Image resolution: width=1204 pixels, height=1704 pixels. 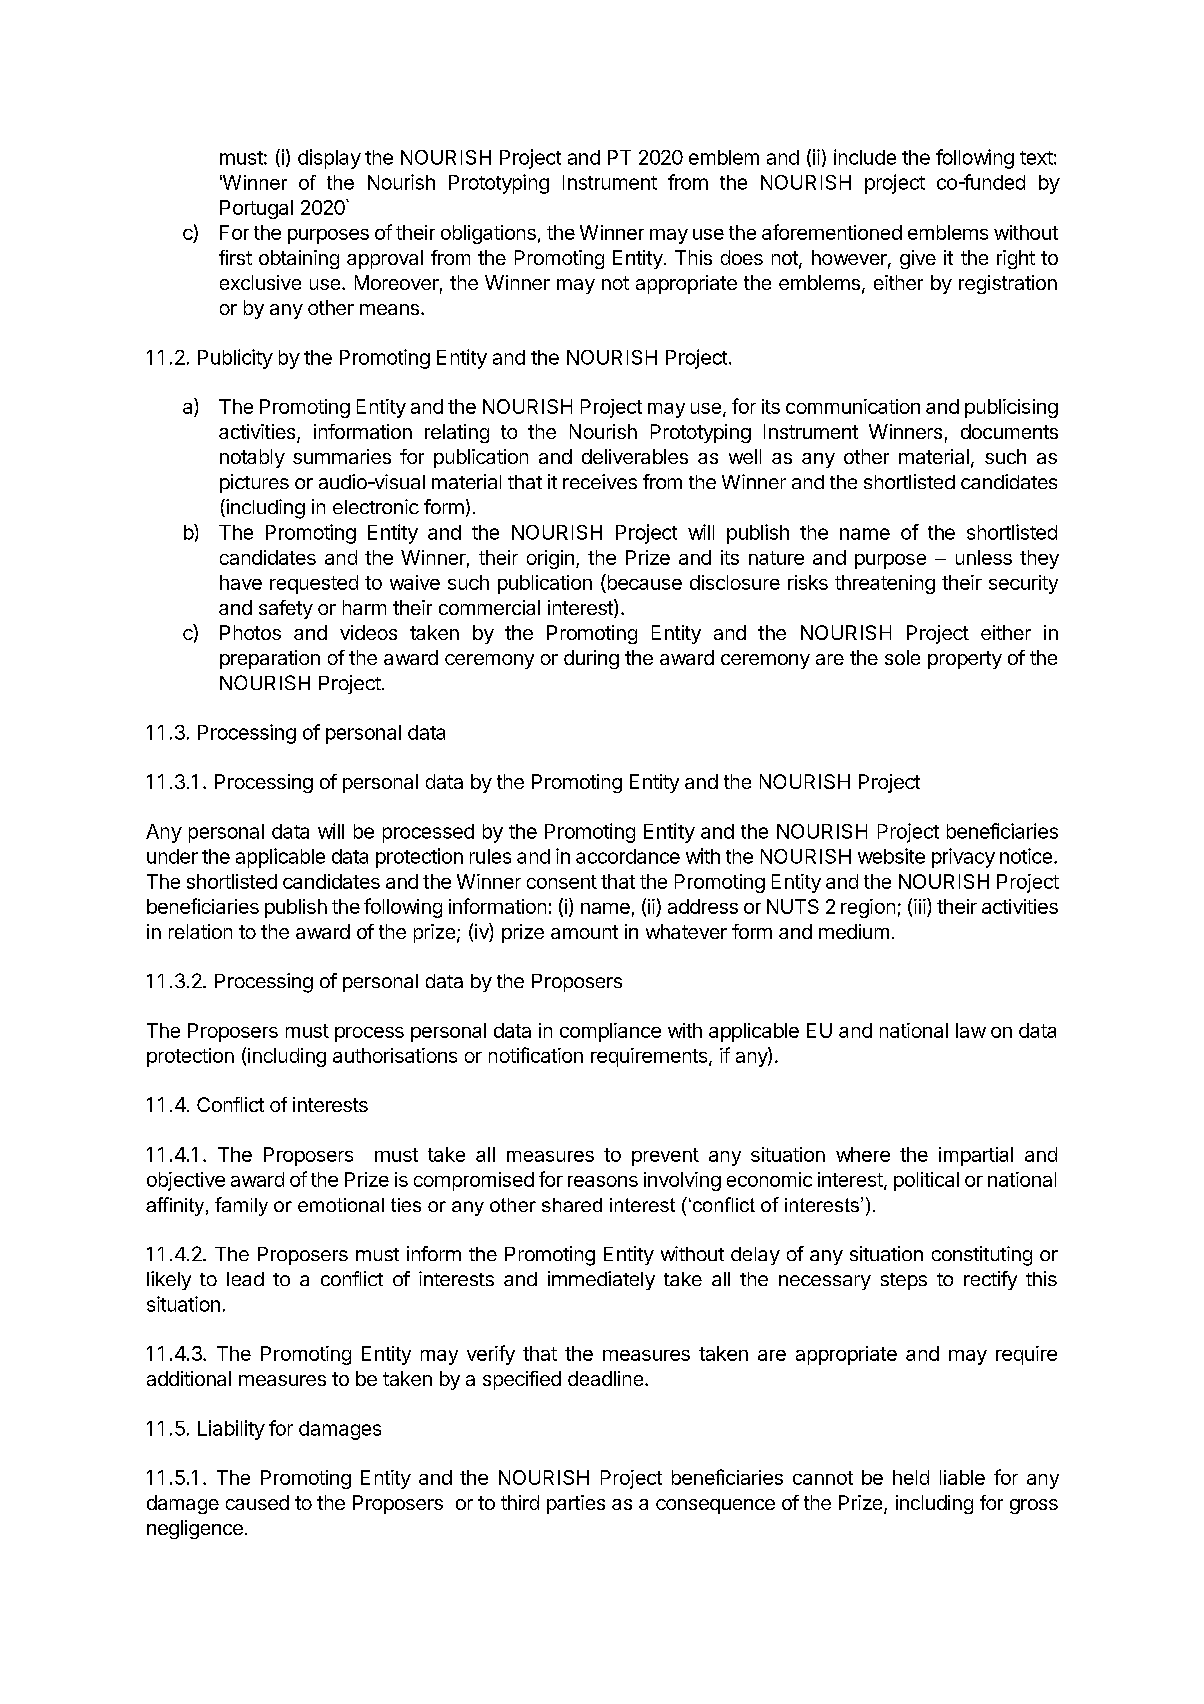 I want to click on give, so click(x=918, y=259).
